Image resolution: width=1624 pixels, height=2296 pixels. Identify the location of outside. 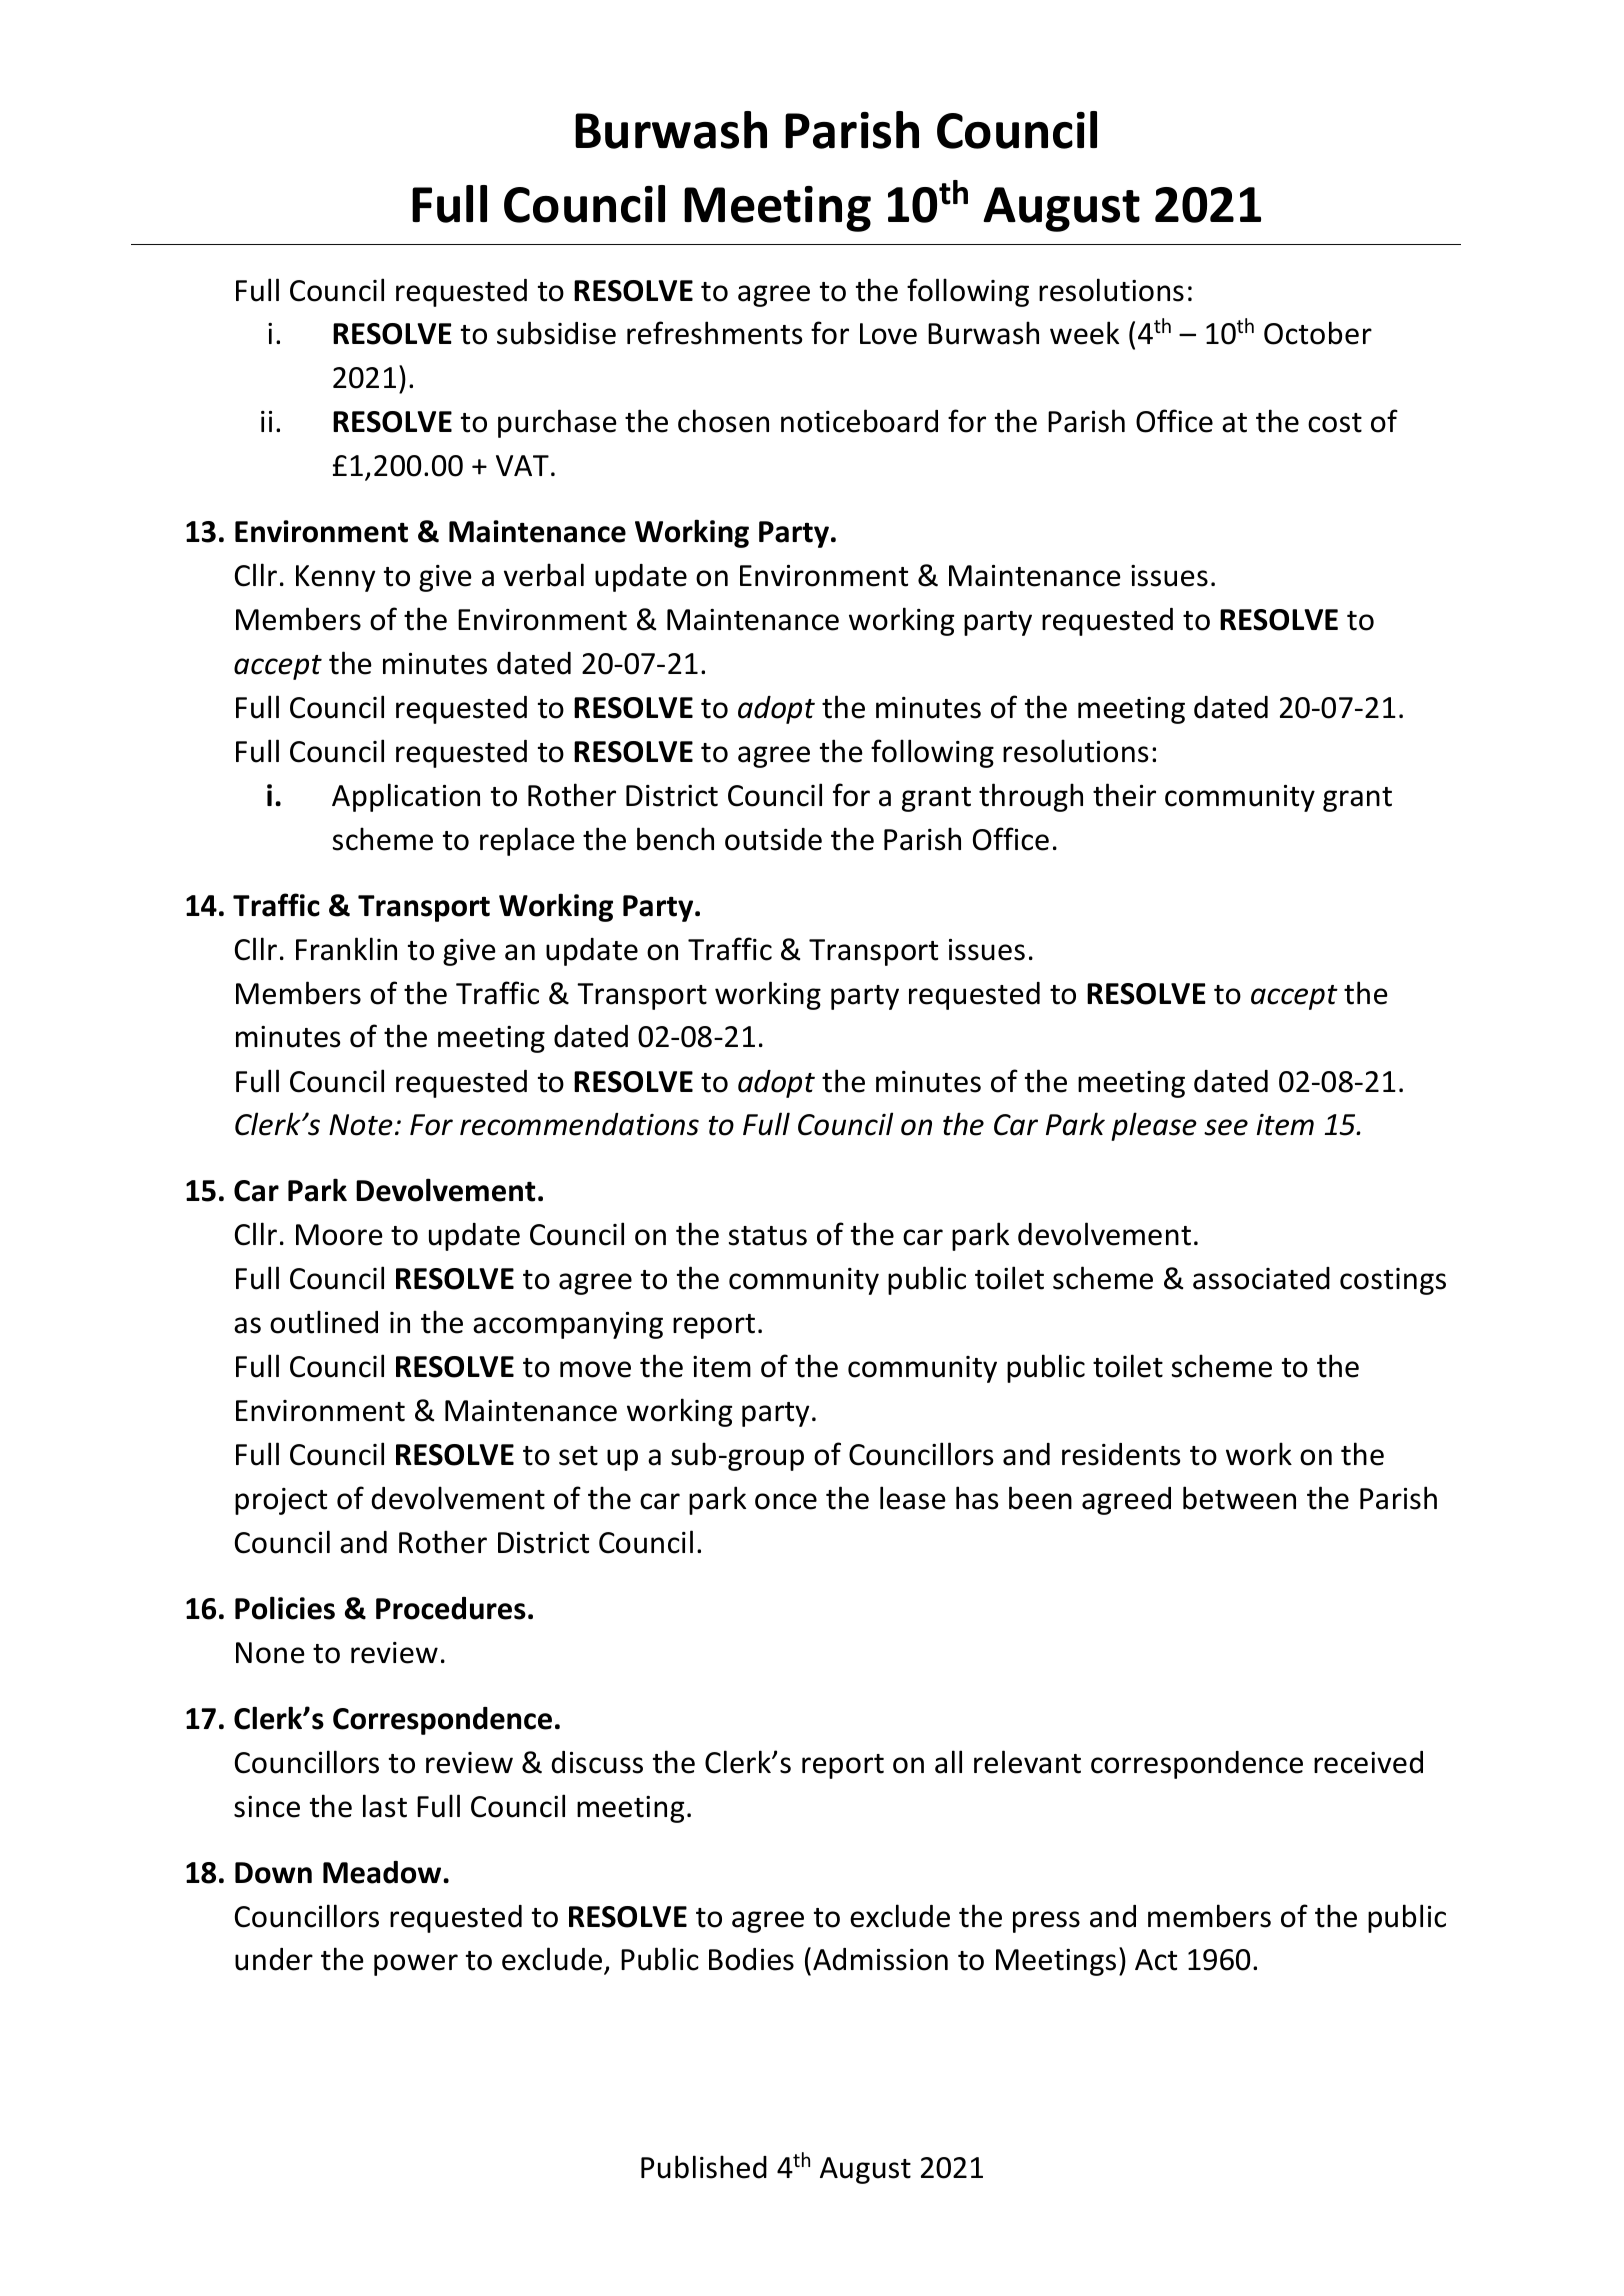
(773, 839).
